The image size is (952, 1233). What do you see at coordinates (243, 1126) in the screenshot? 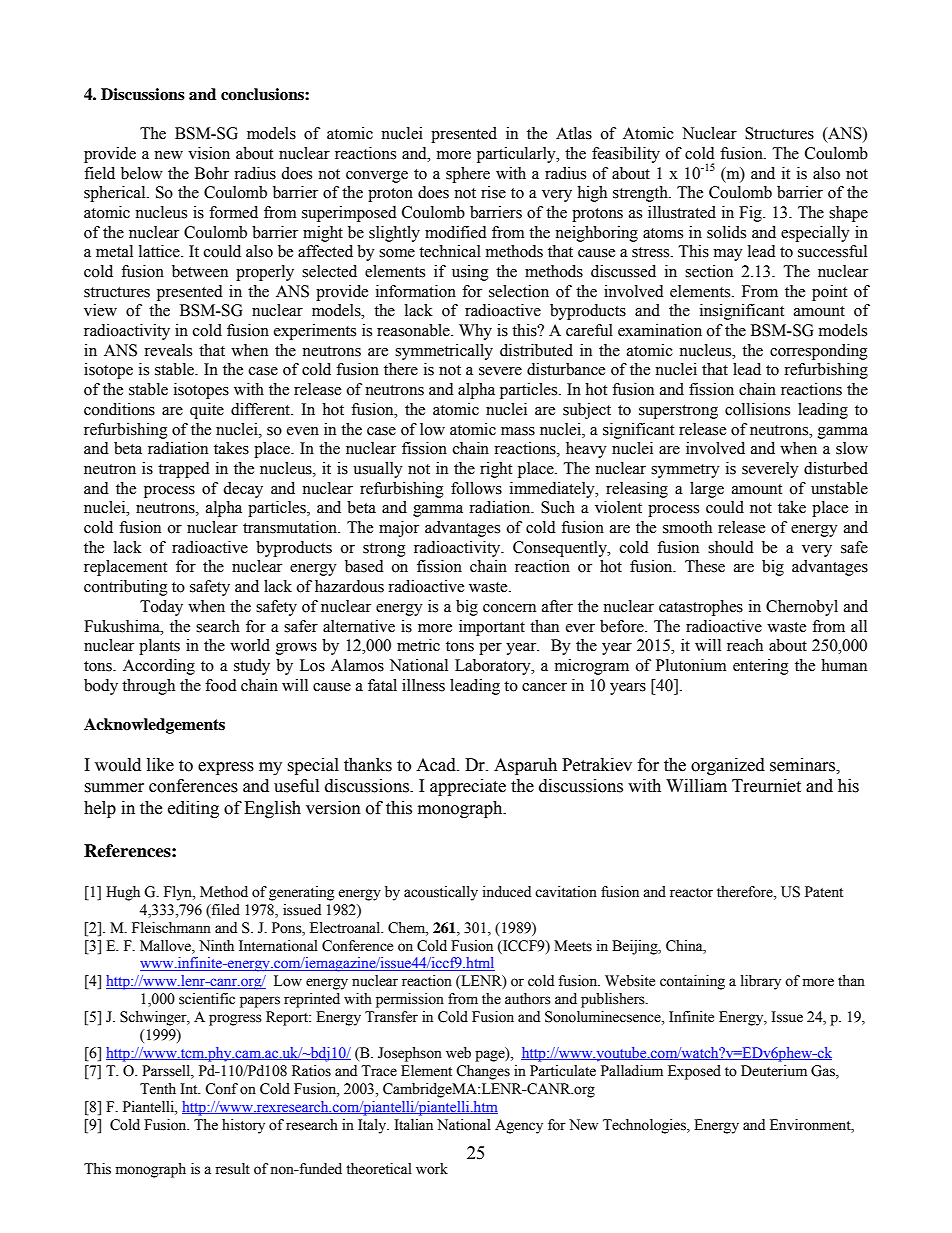
I see `history` at bounding box center [243, 1126].
